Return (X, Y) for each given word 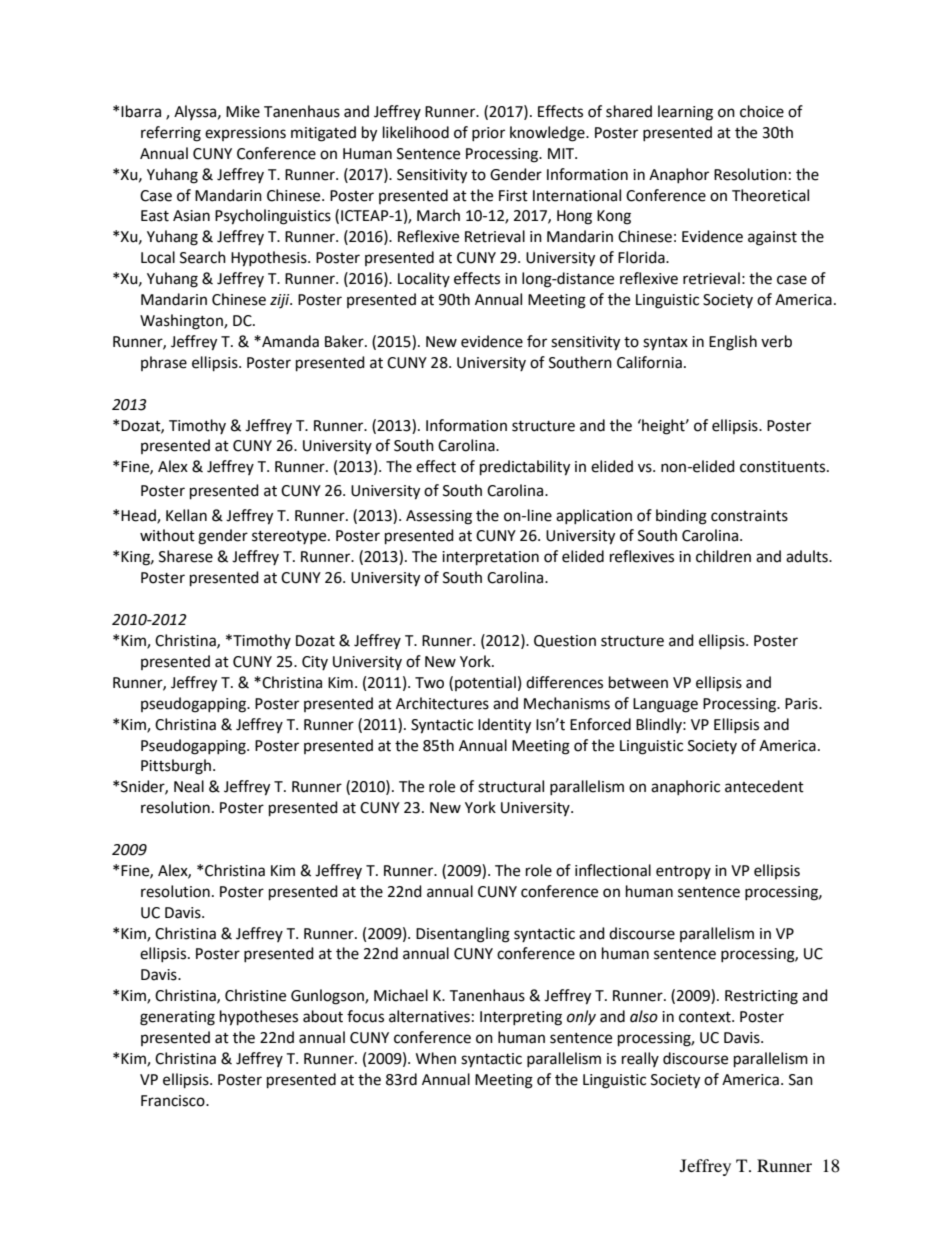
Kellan (186, 515)
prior (488, 134)
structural (511, 786)
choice (762, 111)
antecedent (764, 786)
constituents (784, 467)
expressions (245, 134)
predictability (525, 468)
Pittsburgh (176, 767)
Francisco (174, 1101)
